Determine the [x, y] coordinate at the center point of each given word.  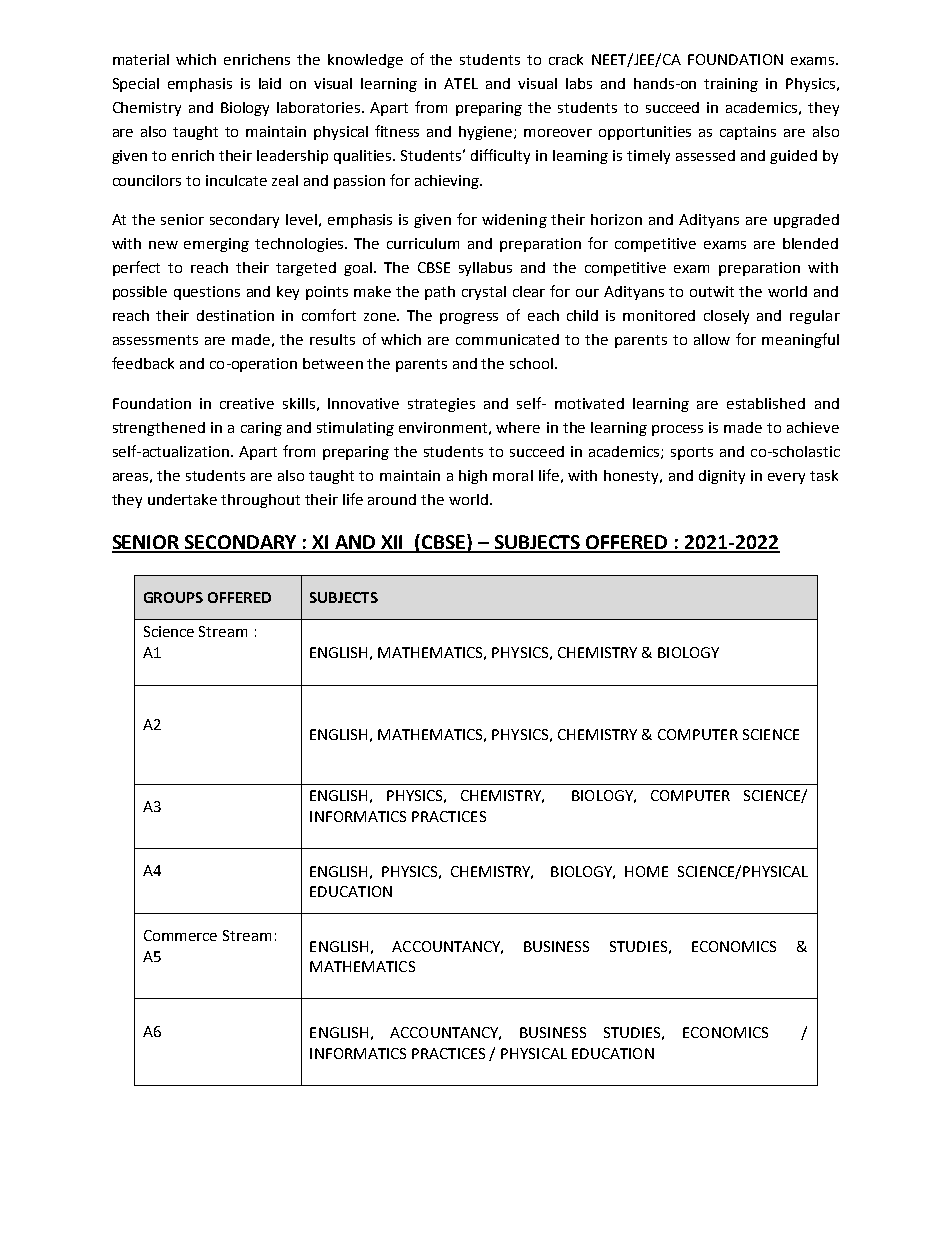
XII [393, 543]
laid [270, 83]
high [473, 477]
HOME [646, 871]
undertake [182, 499]
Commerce [180, 935]
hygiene [487, 133]
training [731, 85]
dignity [722, 477]
